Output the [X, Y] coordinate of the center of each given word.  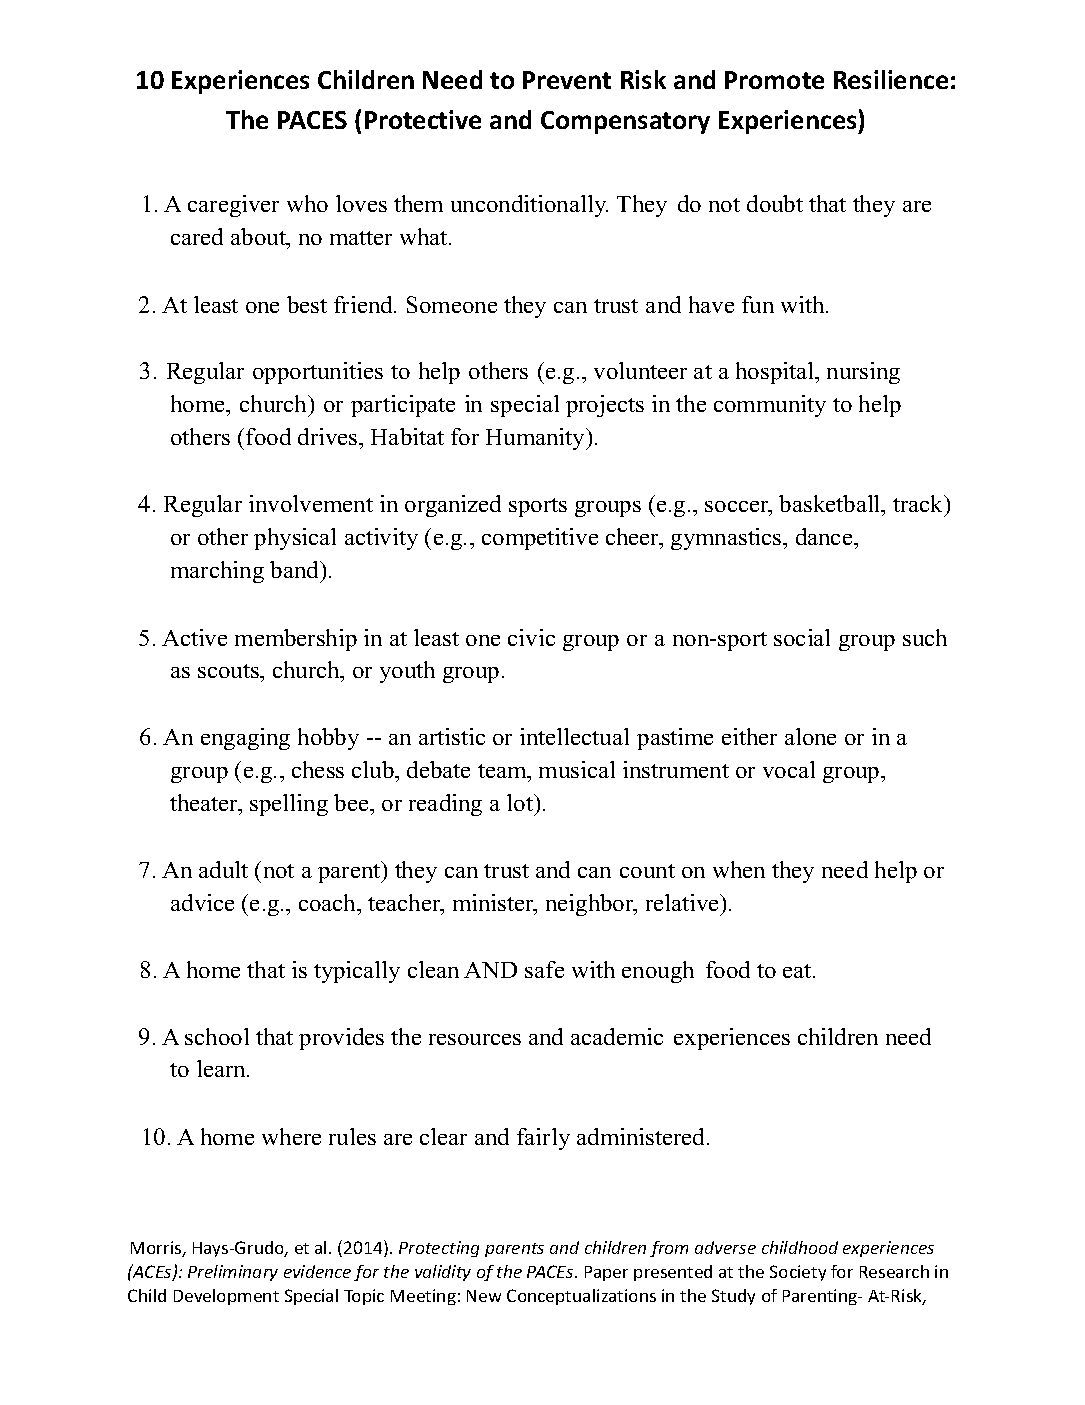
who [307, 203]
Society [798, 1273]
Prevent [567, 80]
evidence [317, 1271]
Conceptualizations [581, 1297]
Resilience [891, 79]
